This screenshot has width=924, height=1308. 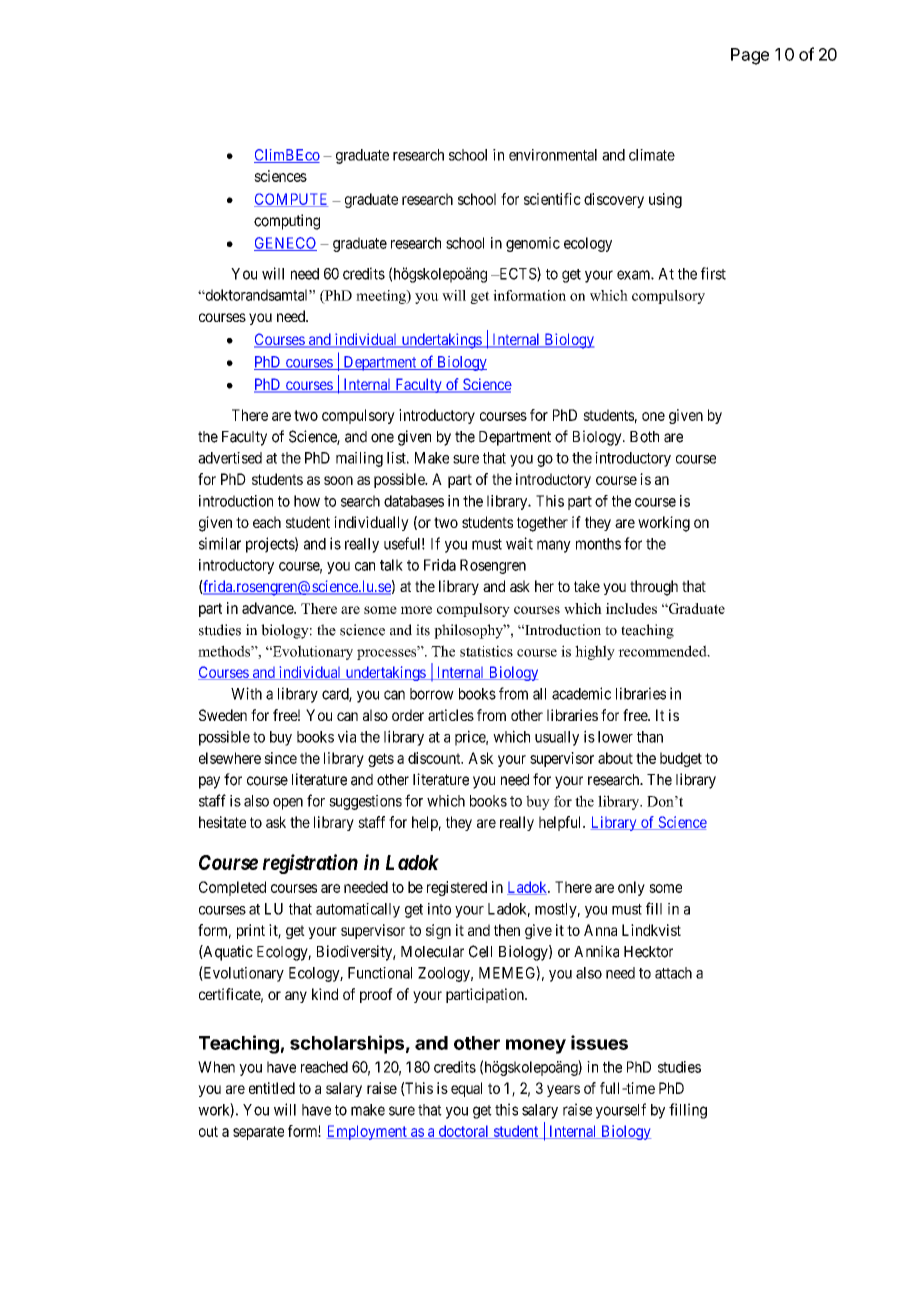 What do you see at coordinates (553, 155) in the screenshot?
I see `environmental` at bounding box center [553, 155].
